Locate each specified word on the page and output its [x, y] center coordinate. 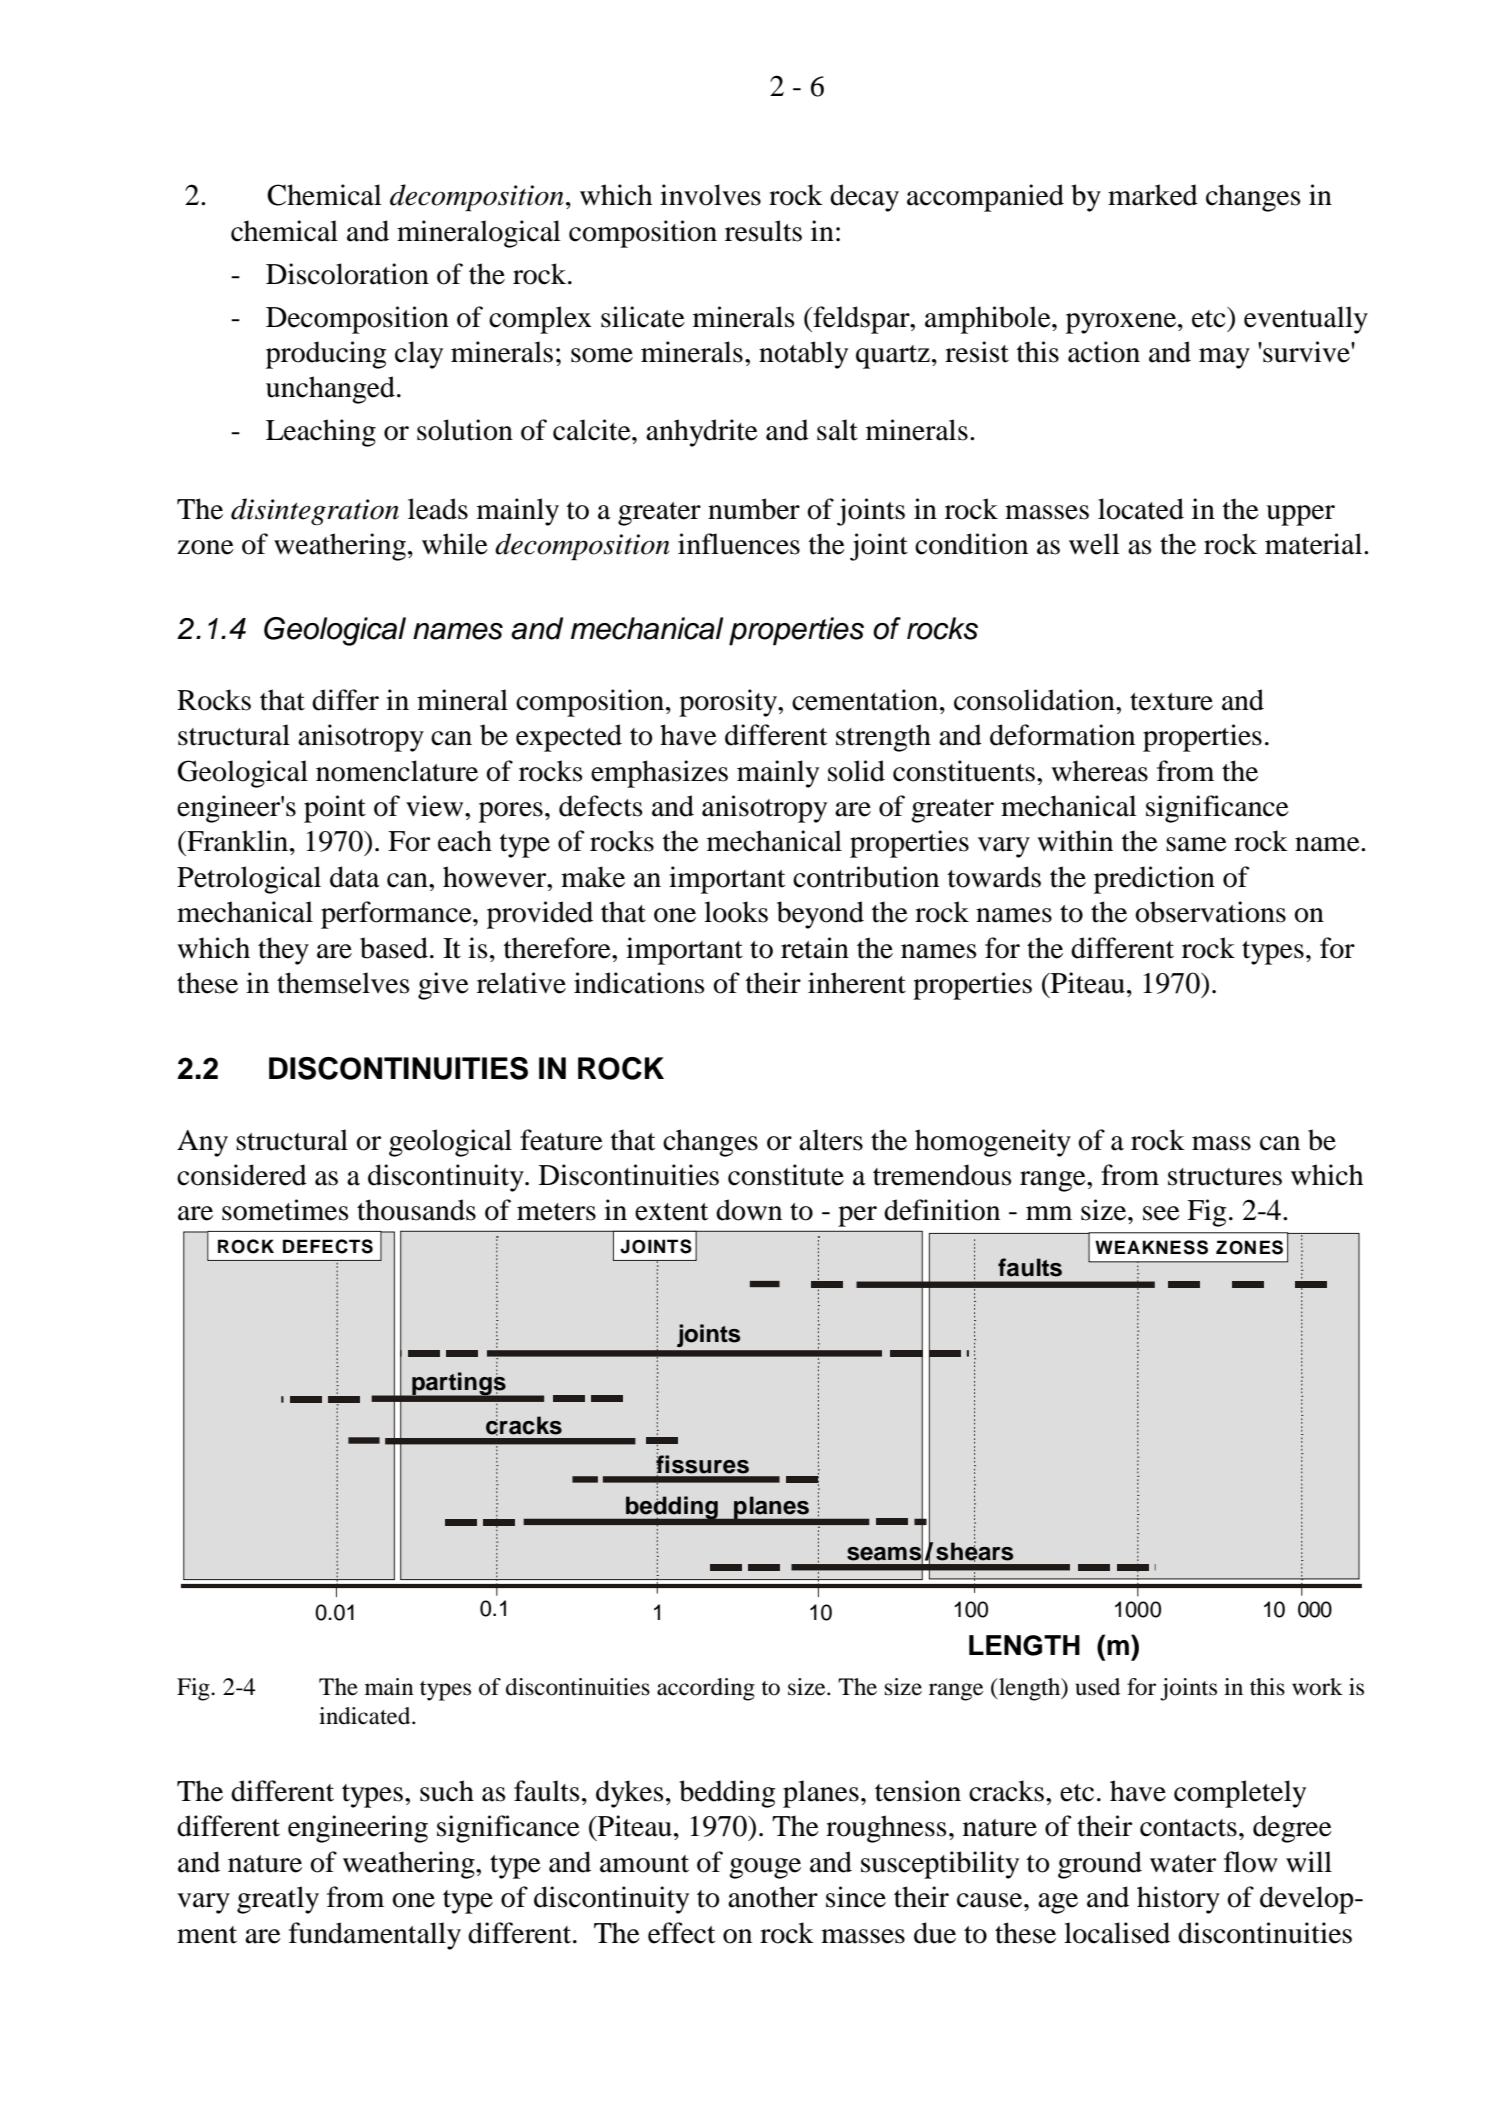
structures [1225, 1177]
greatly [278, 1900]
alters [831, 1140]
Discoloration [347, 274]
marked [1153, 195]
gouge [765, 1868]
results [763, 231]
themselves [343, 983]
